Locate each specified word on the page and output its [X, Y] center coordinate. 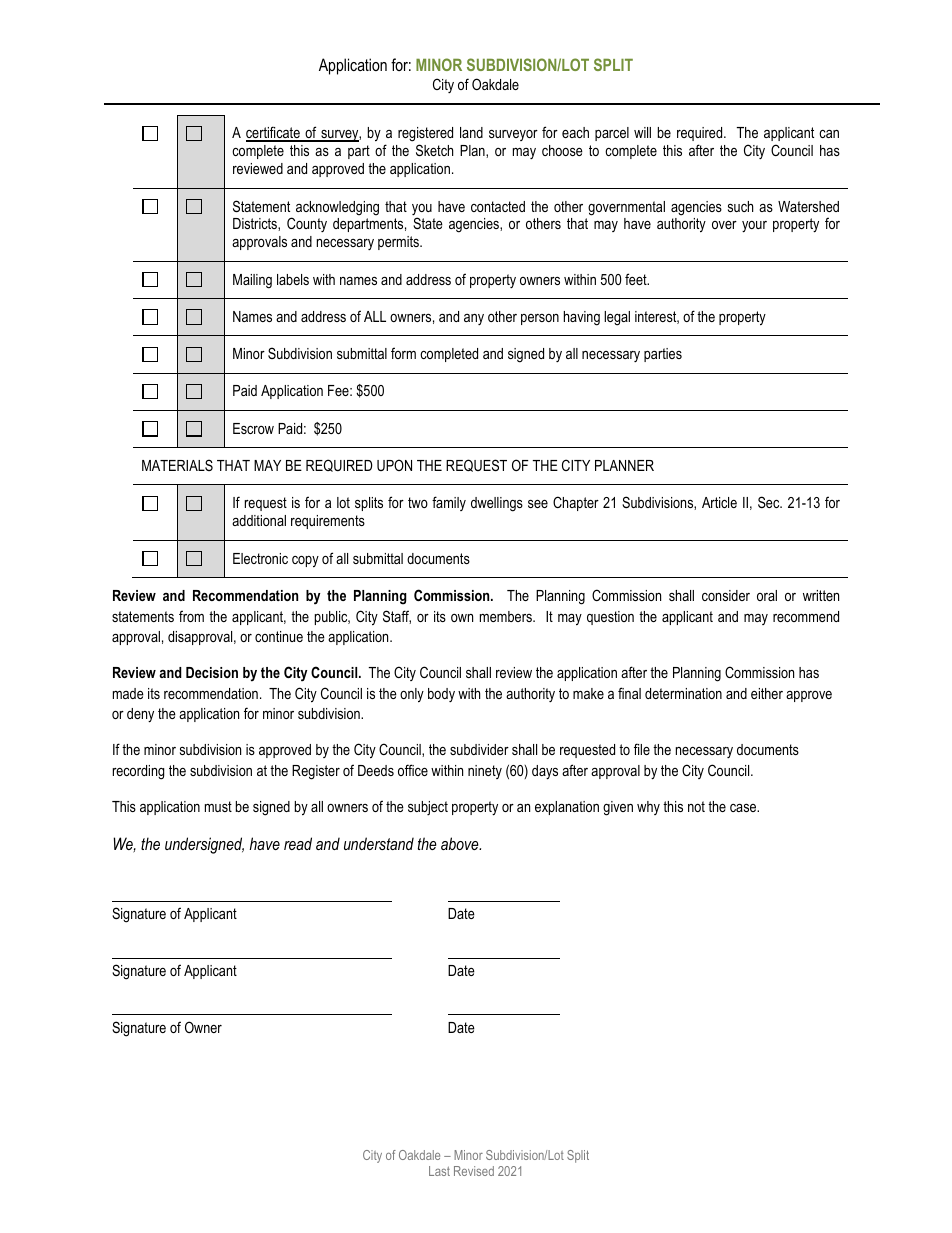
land [471, 132]
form [403, 353]
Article [719, 502]
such [740, 206]
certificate [274, 133]
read [298, 843]
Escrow [253, 428]
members [507, 616]
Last [439, 1171]
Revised [474, 1171]
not [696, 806]
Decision [212, 672]
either [767, 693]
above [461, 843]
